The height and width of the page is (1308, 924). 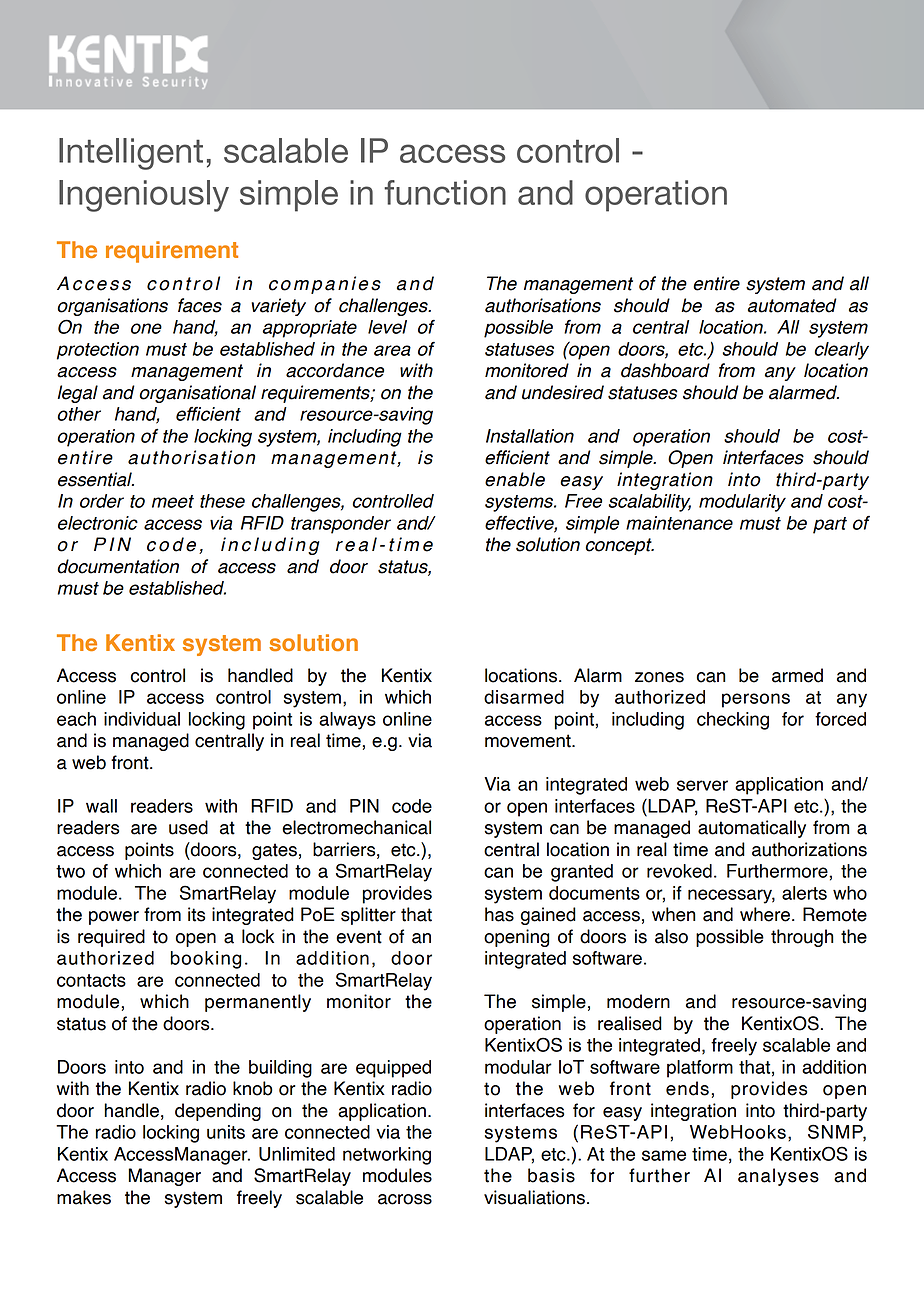 What do you see at coordinates (226, 1132) in the page?
I see `units` at bounding box center [226, 1132].
